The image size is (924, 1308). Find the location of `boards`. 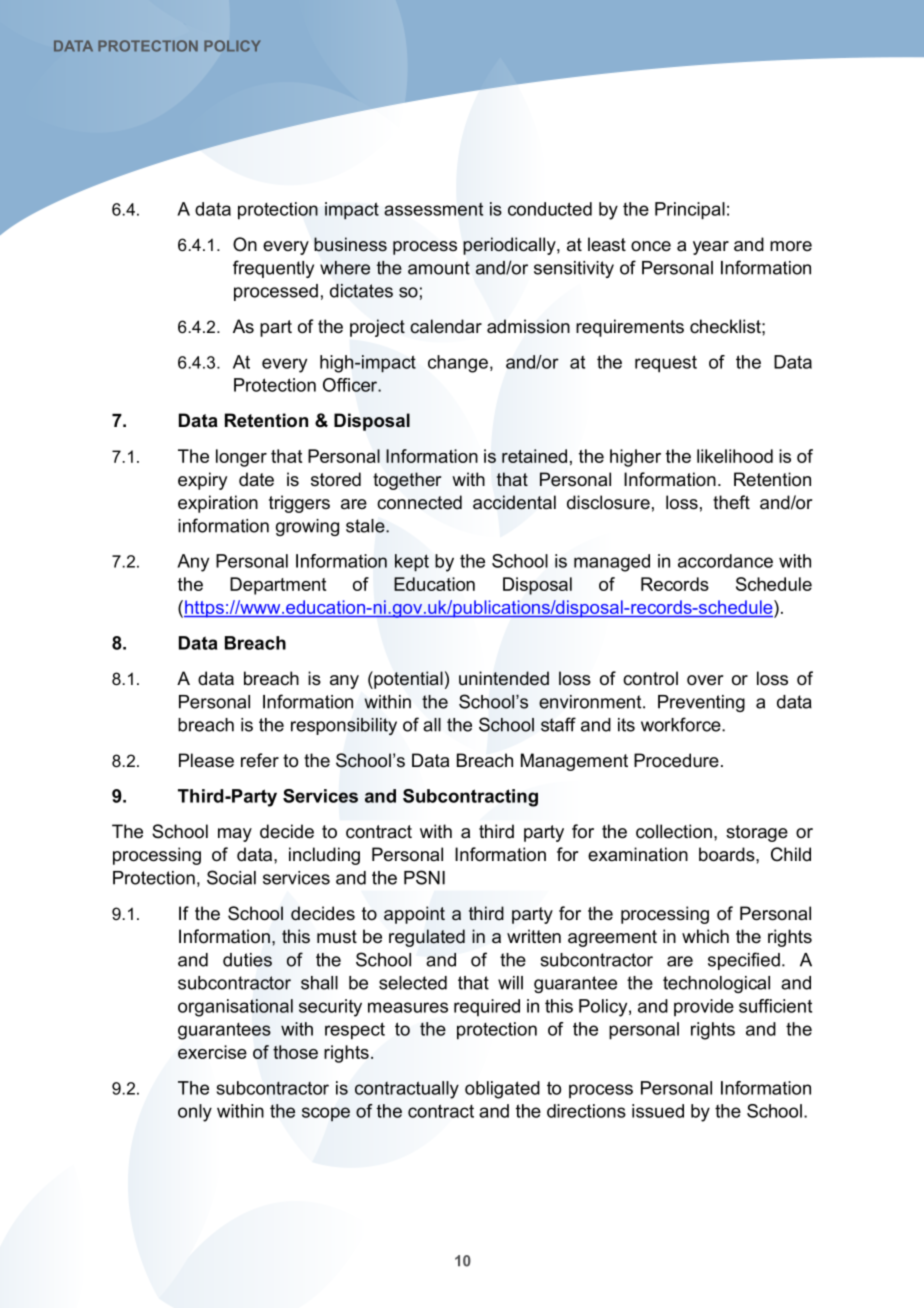

boards is located at coordinates (728, 854).
